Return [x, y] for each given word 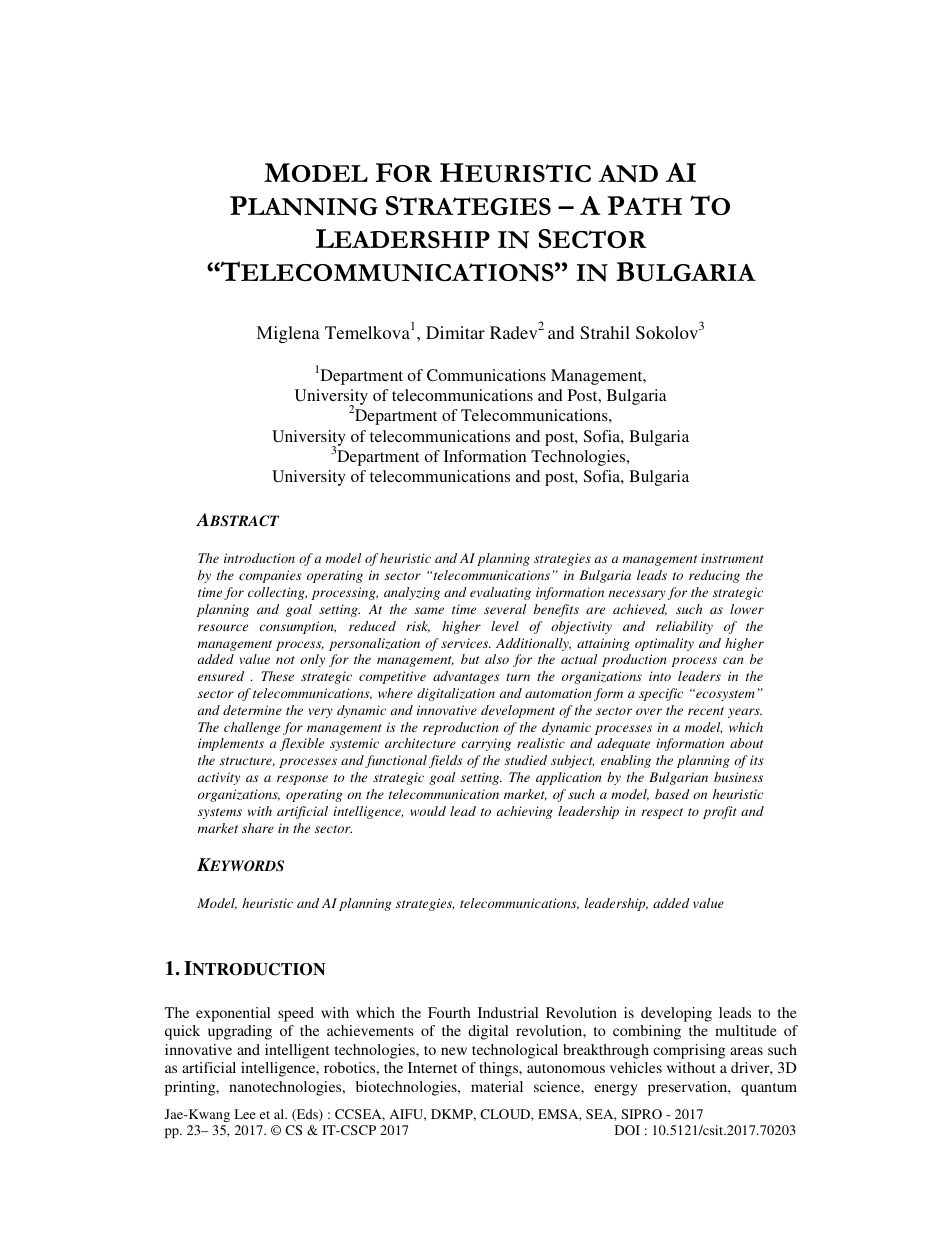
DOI [627, 1130]
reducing [714, 576]
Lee [245, 1114]
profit [719, 812]
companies [270, 576]
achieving [525, 812]
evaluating [500, 593]
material [497, 1086]
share [258, 828]
